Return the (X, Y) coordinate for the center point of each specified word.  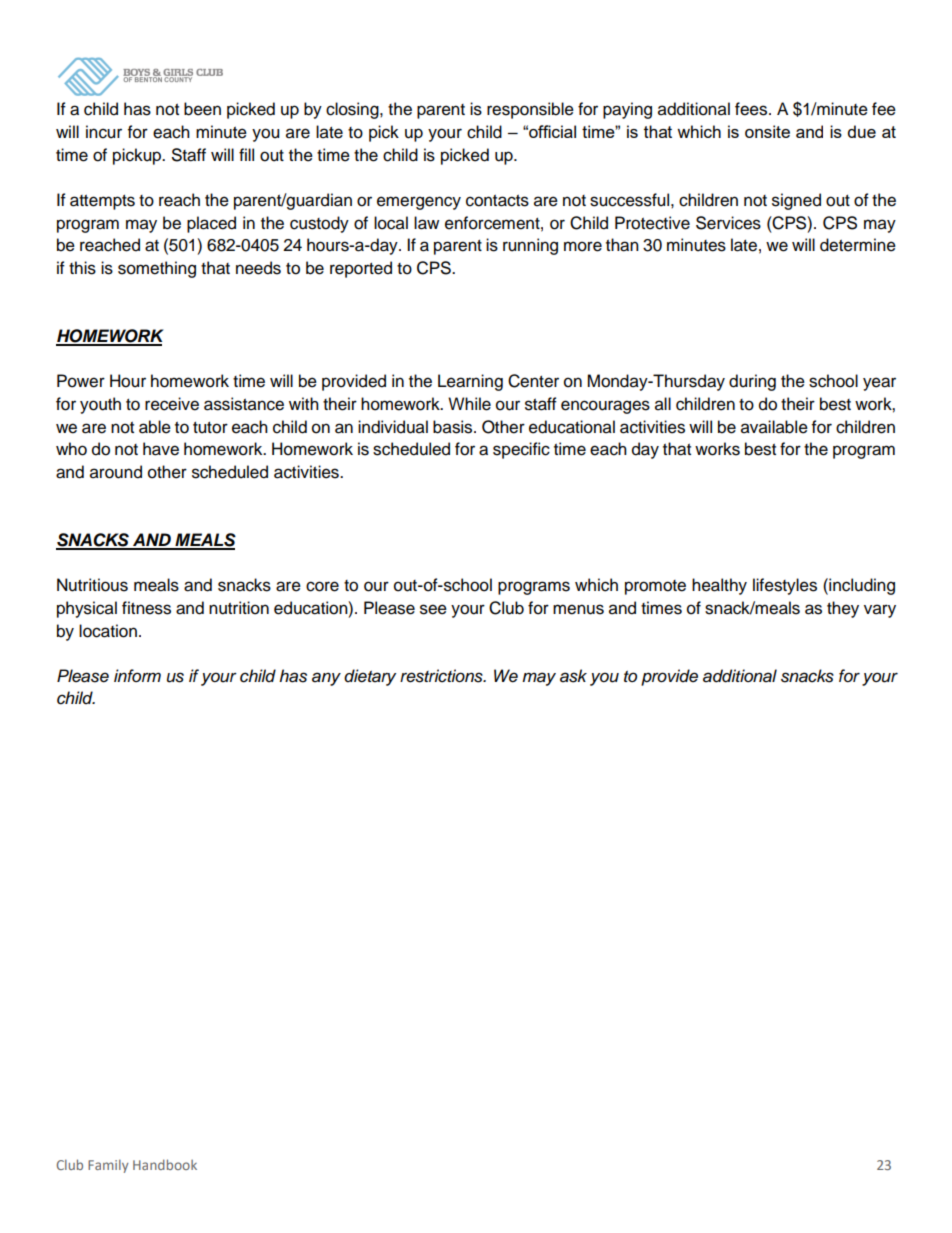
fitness (146, 608)
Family (108, 1166)
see (433, 609)
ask (573, 676)
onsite (767, 131)
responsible (530, 110)
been (202, 109)
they (843, 609)
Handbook (165, 1164)
